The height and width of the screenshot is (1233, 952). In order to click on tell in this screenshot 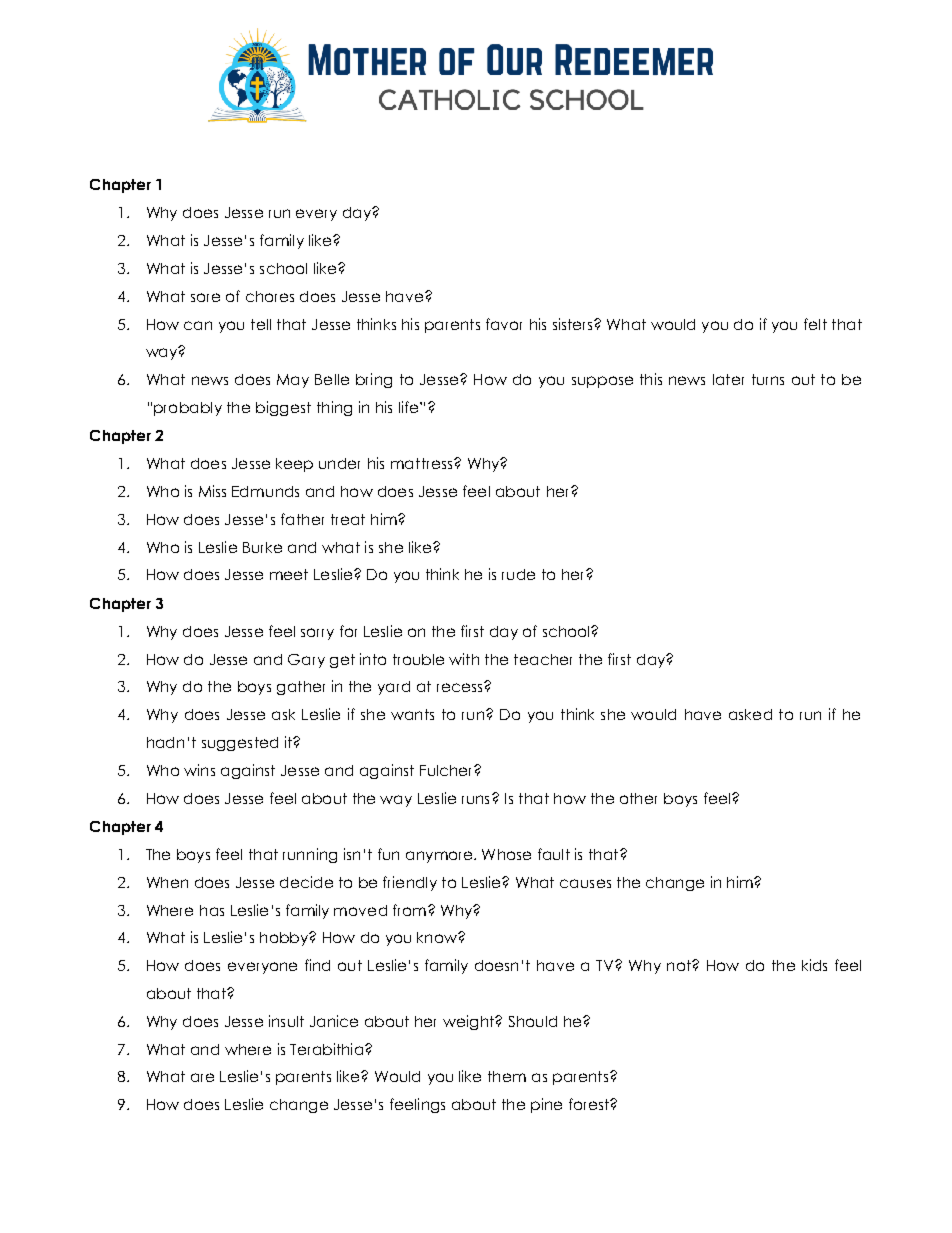, I will do `click(261, 324)`.
